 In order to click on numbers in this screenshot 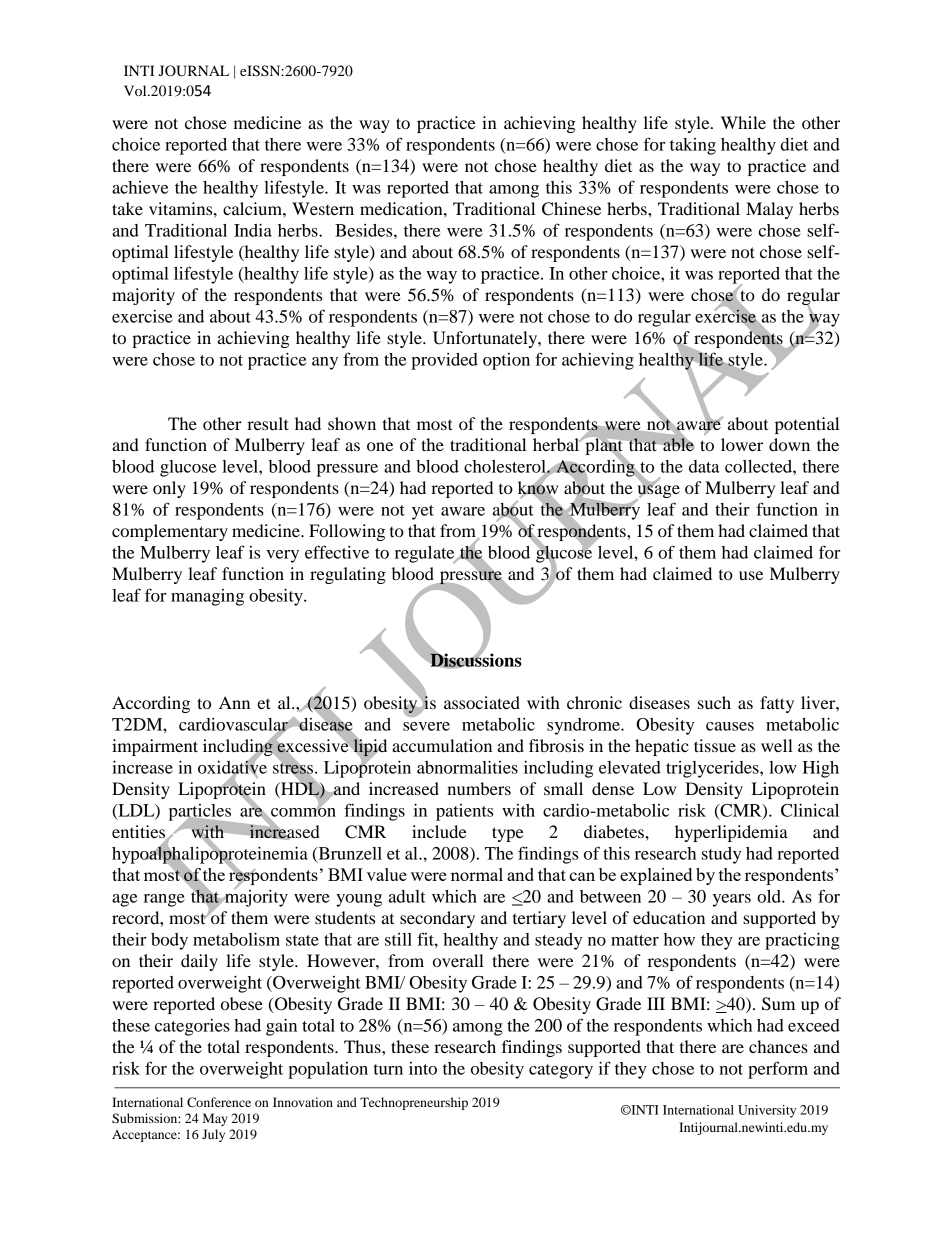, I will do `click(479, 788)`.
